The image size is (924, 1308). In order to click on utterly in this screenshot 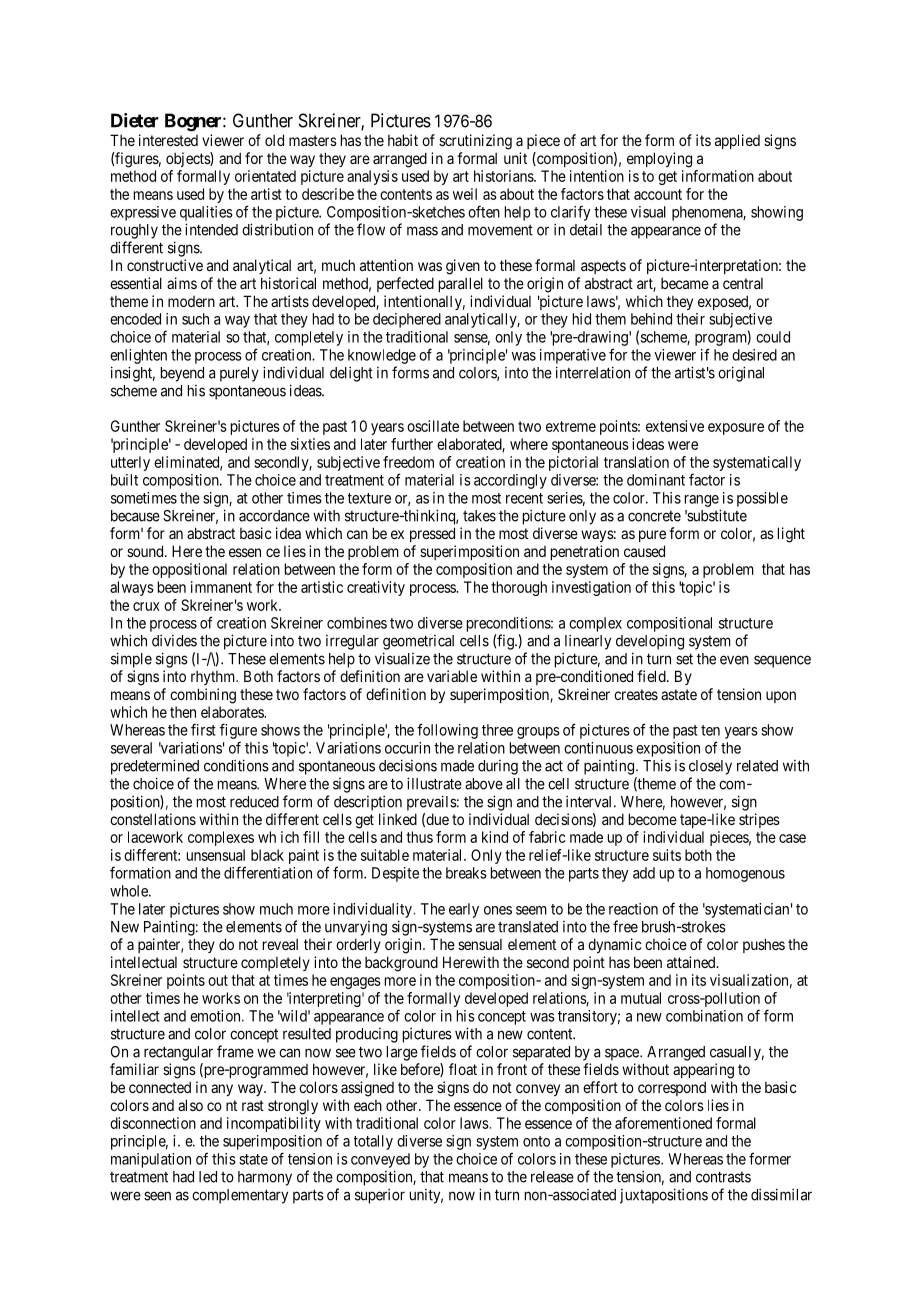, I will do `click(130, 463)`.
